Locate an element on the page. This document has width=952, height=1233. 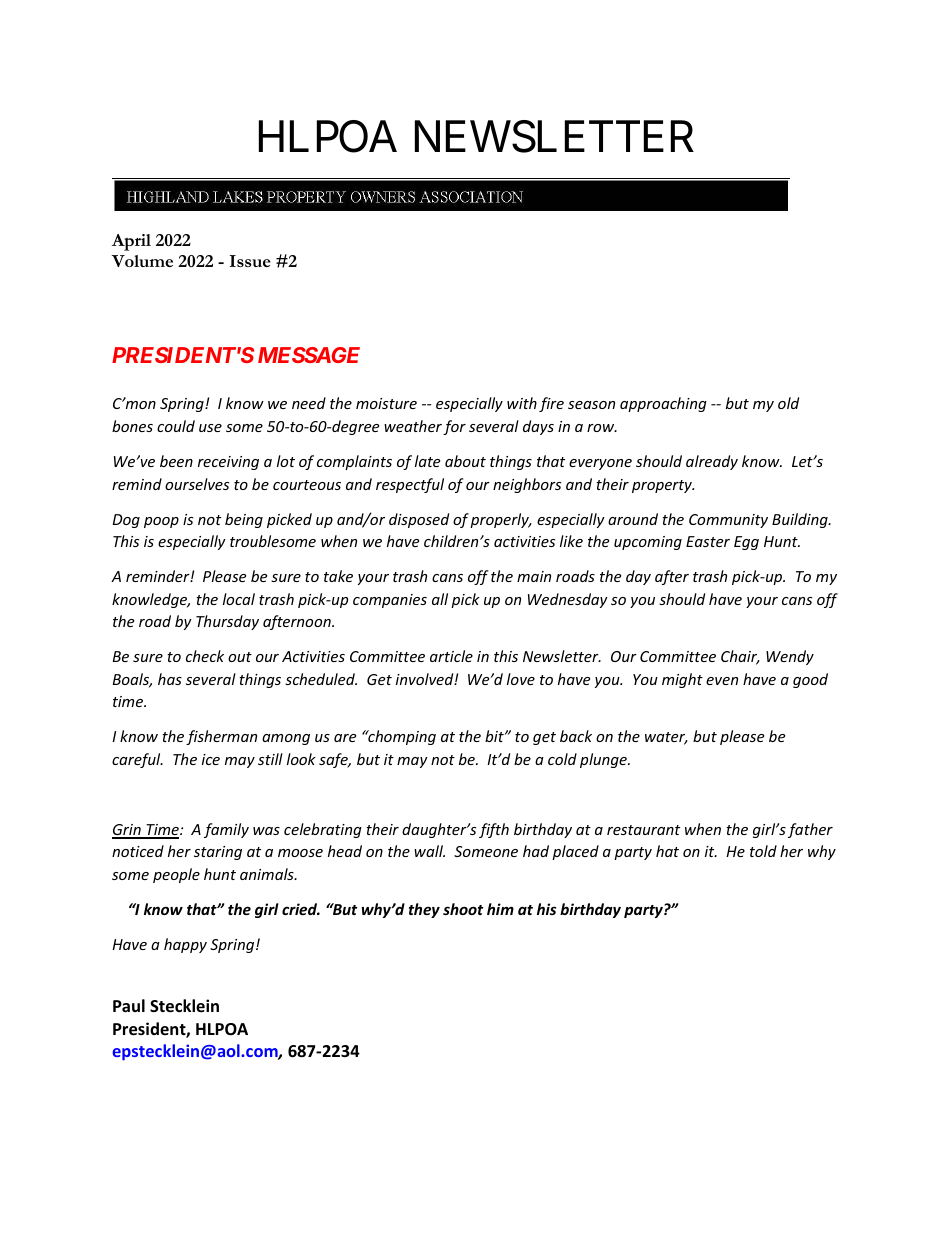
family is located at coordinates (226, 830).
